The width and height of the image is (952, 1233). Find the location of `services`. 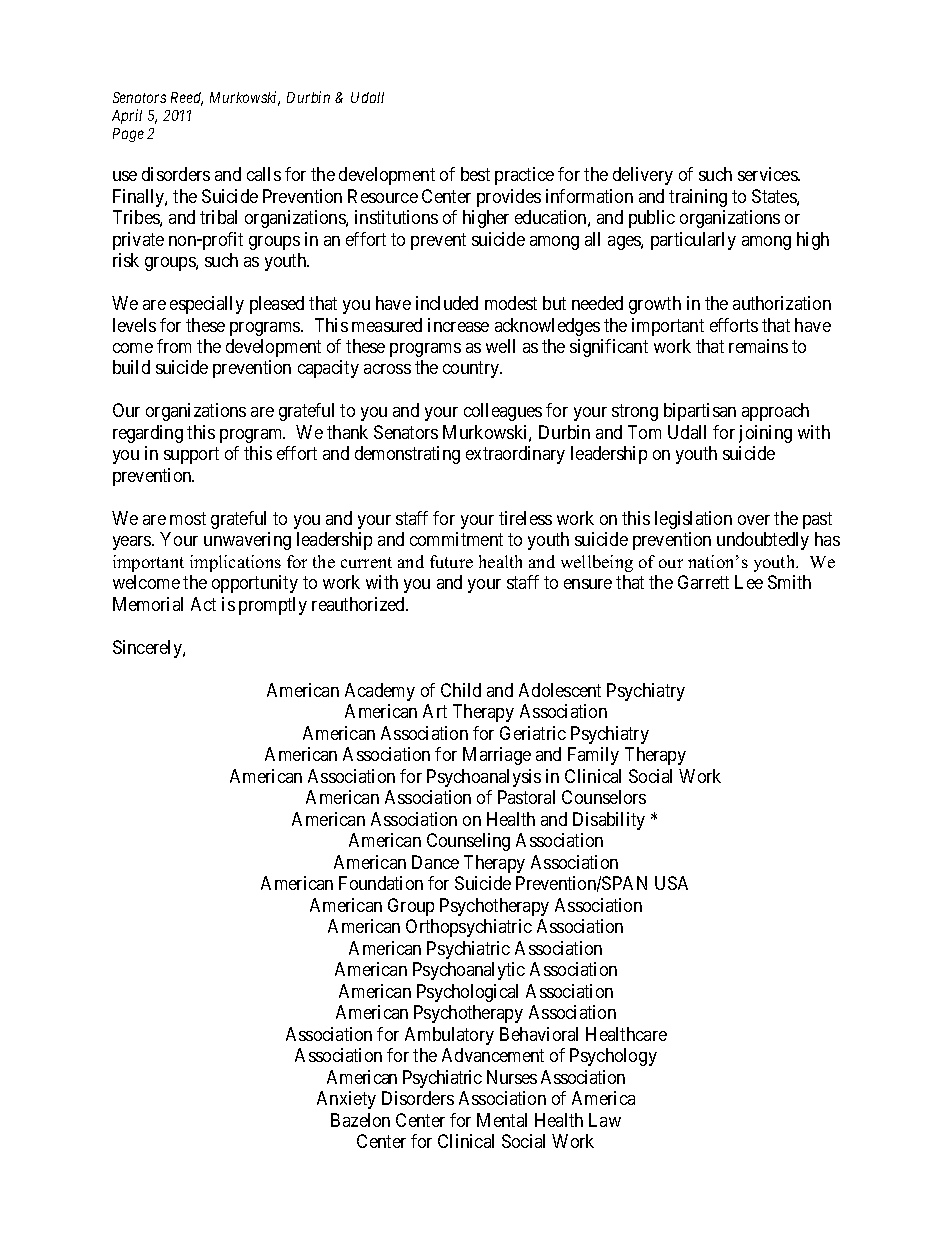

services is located at coordinates (768, 174).
